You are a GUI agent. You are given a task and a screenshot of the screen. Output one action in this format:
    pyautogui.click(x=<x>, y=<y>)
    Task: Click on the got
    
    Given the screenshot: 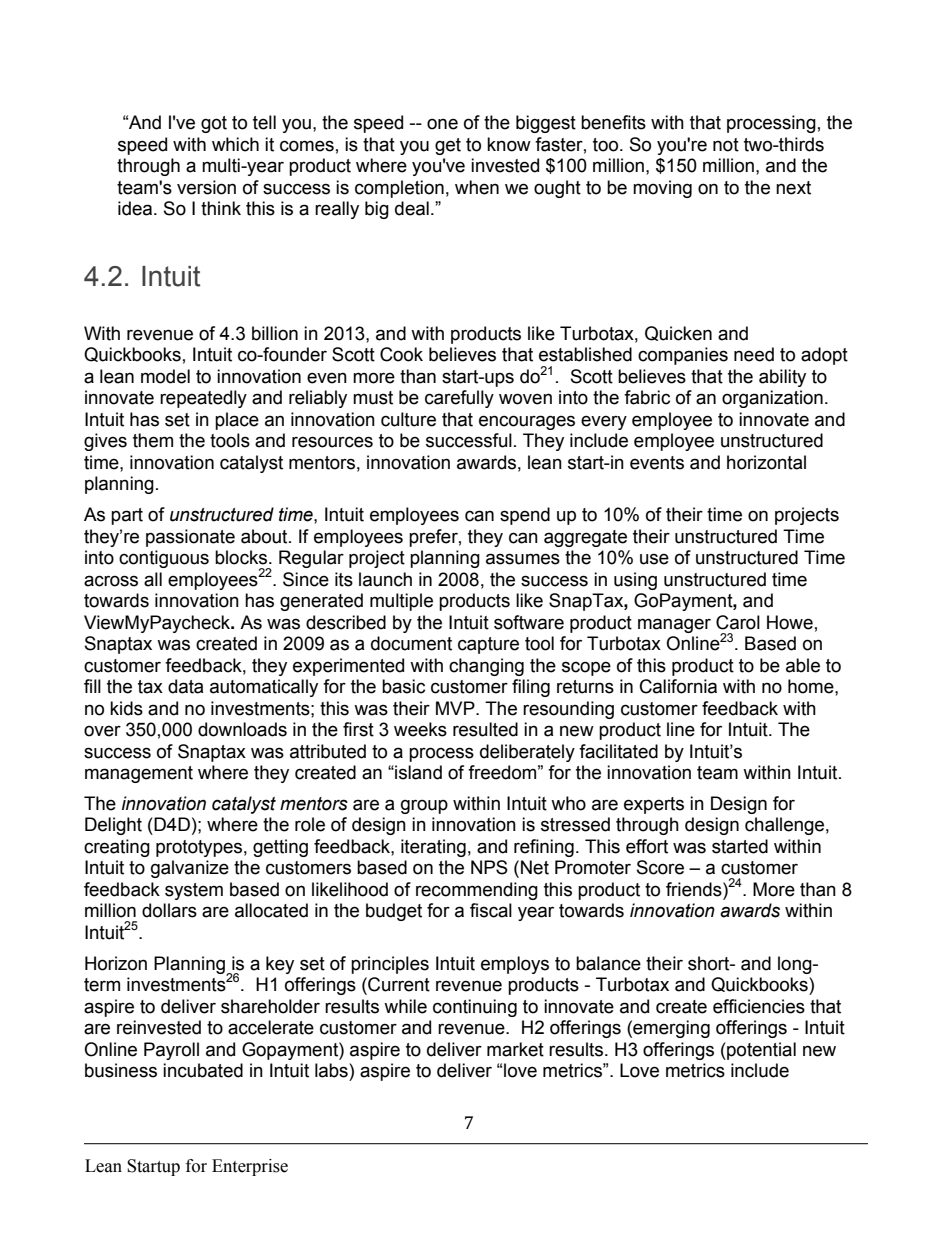 What is the action you would take?
    pyautogui.click(x=214, y=124)
